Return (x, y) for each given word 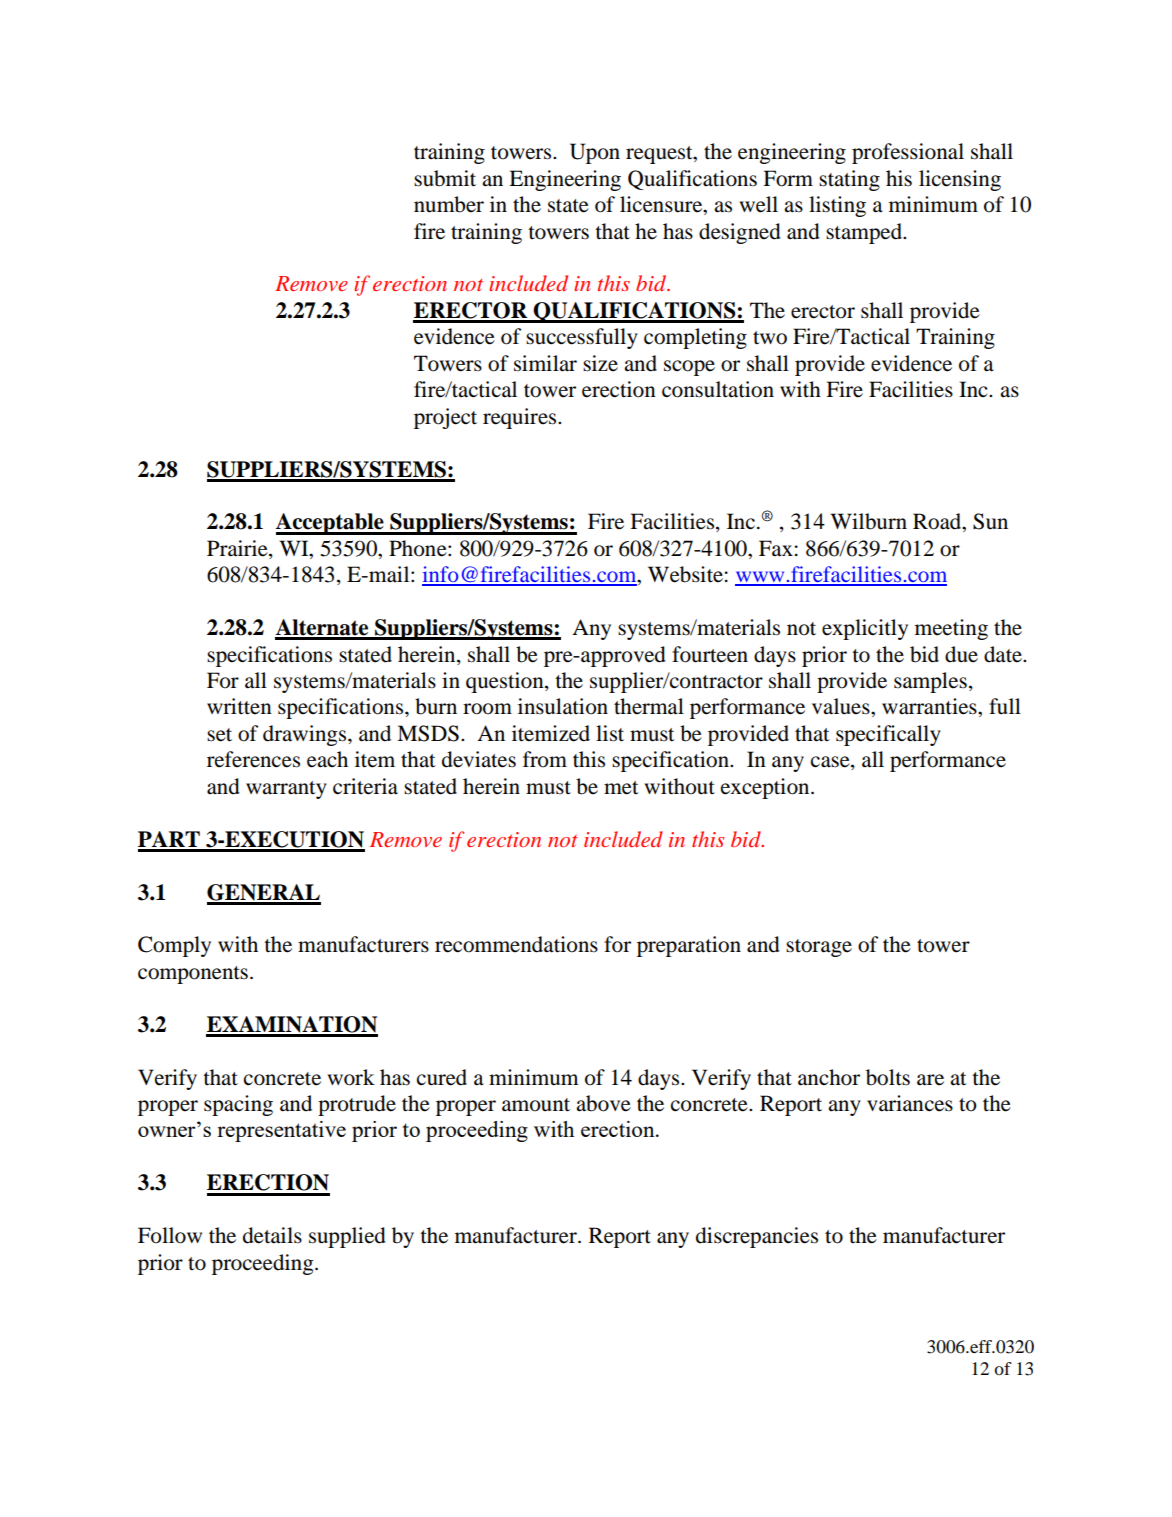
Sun (990, 521)
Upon (595, 153)
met (621, 788)
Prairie (238, 549)
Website (685, 574)
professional (908, 153)
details (272, 1235)
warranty (286, 790)
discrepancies (757, 1237)
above (603, 1103)
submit (445, 178)
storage (819, 948)
